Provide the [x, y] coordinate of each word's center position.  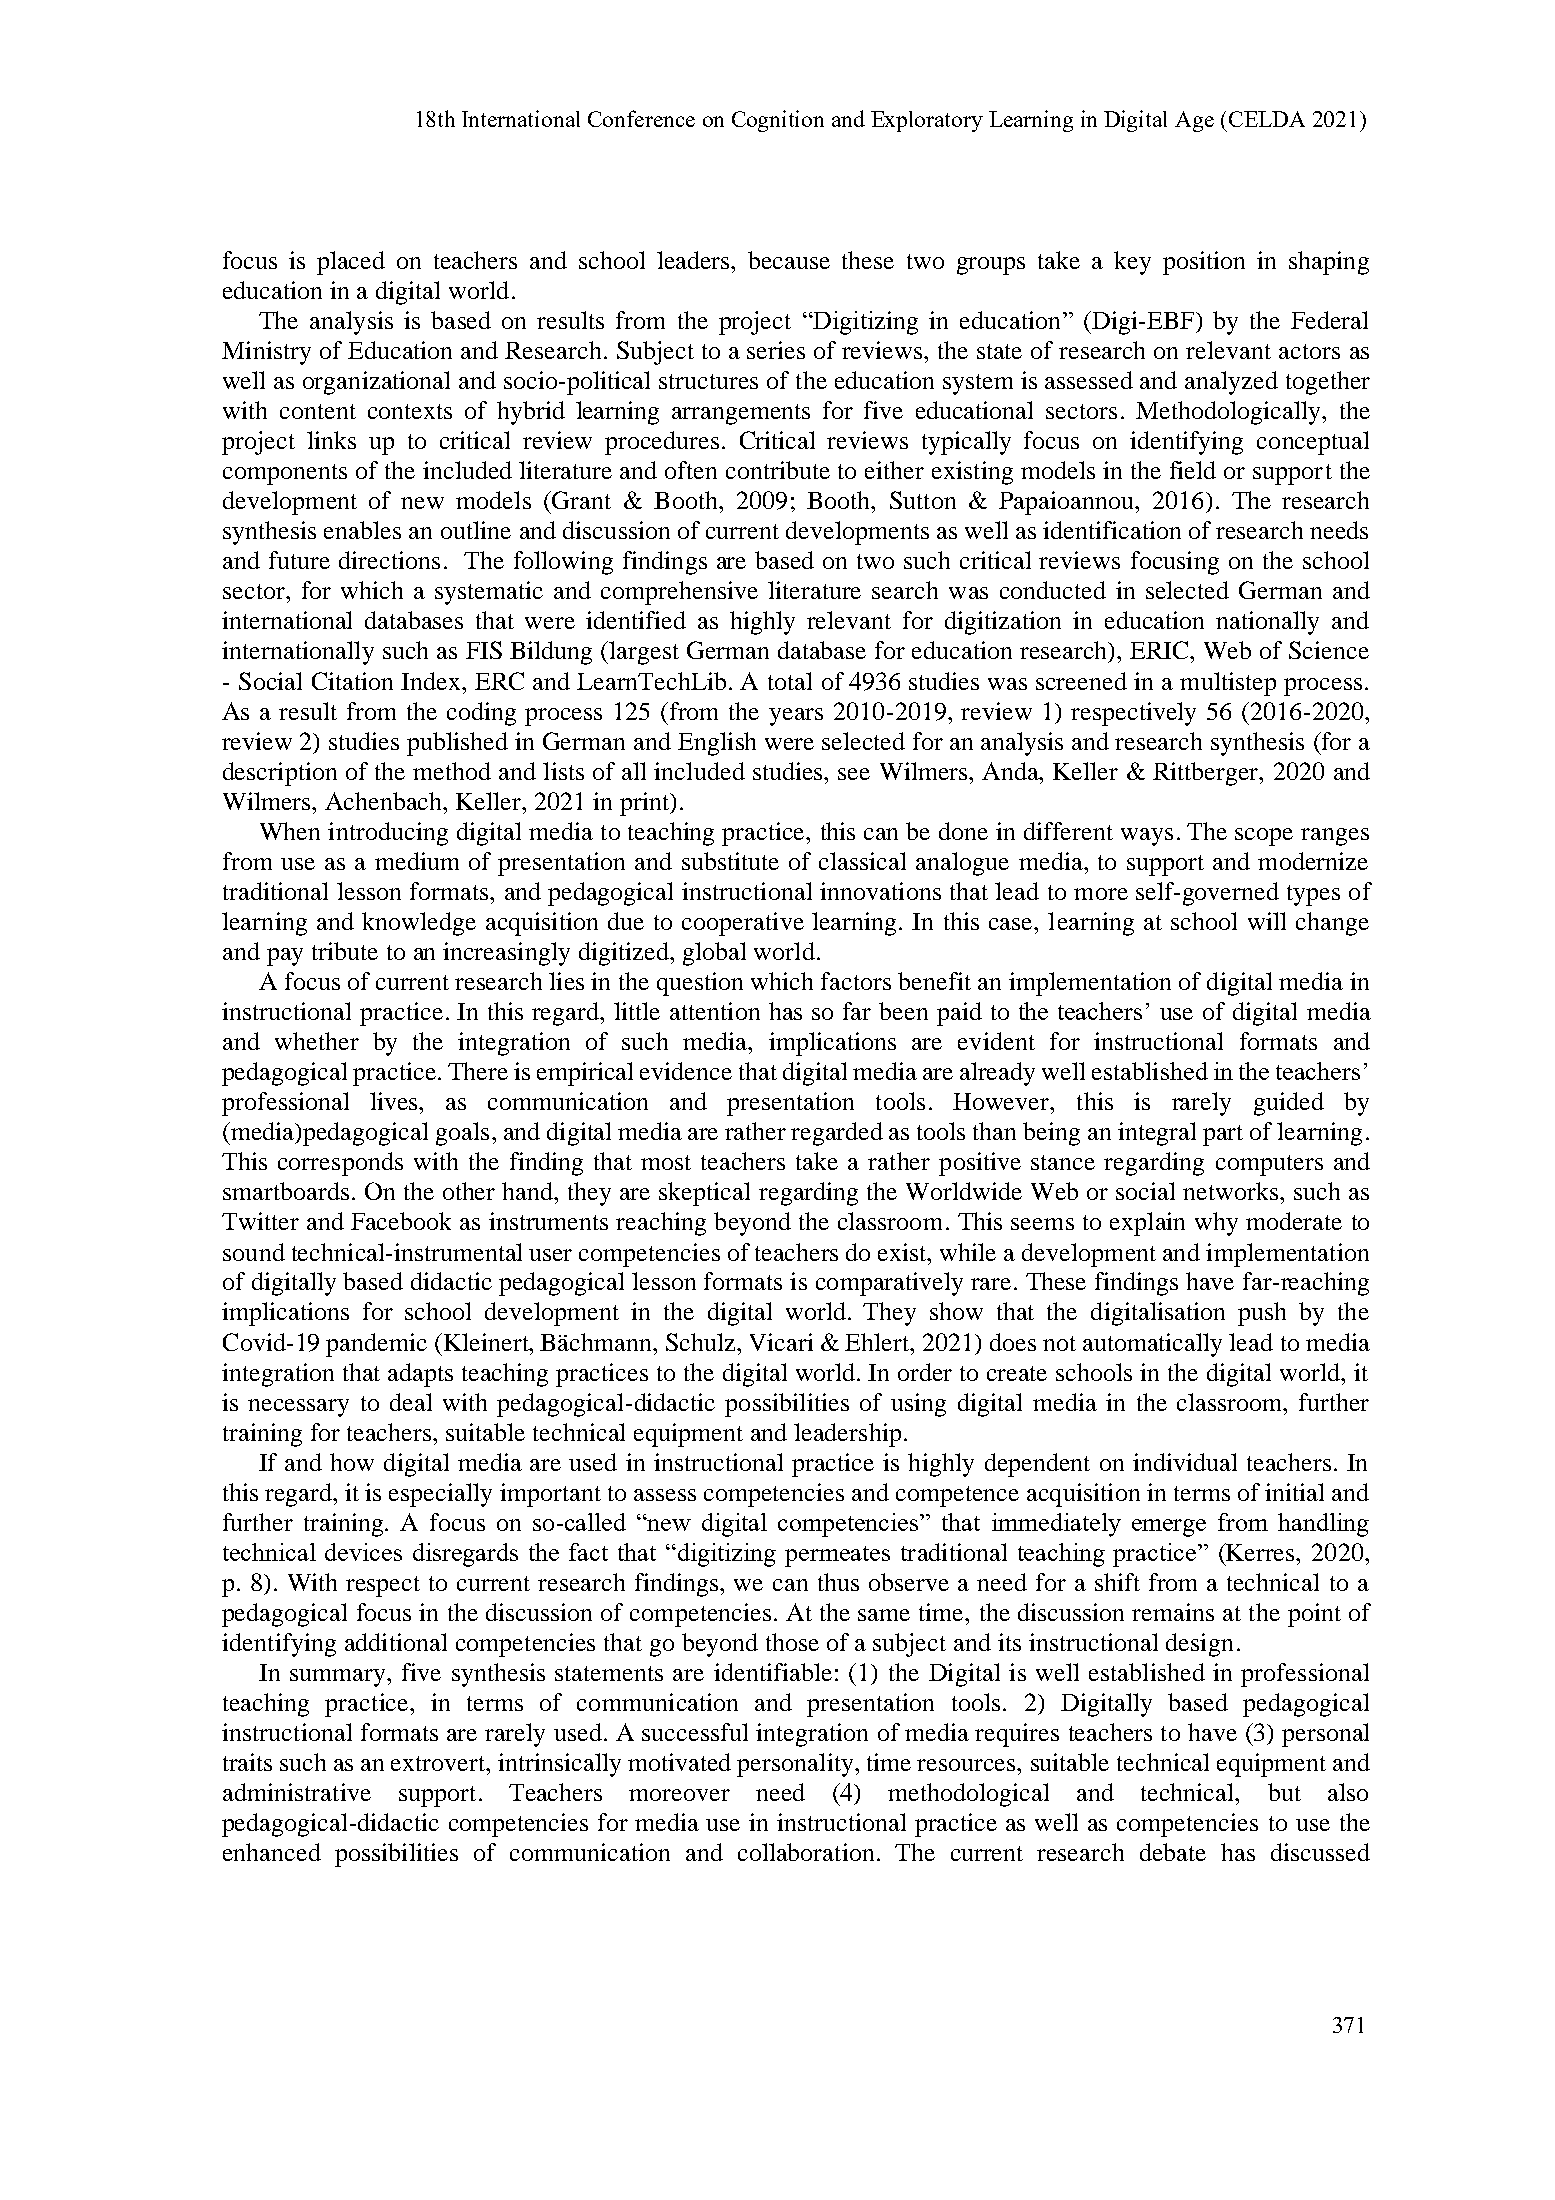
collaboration [806, 1852]
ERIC [1160, 650]
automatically [1152, 1345]
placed [351, 263]
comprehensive [679, 593]
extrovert [439, 1763]
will [1267, 921]
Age [1194, 121]
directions [389, 560]
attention [715, 1011]
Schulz [702, 1342]
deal [411, 1402]
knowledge [419, 924]
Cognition [778, 121]
